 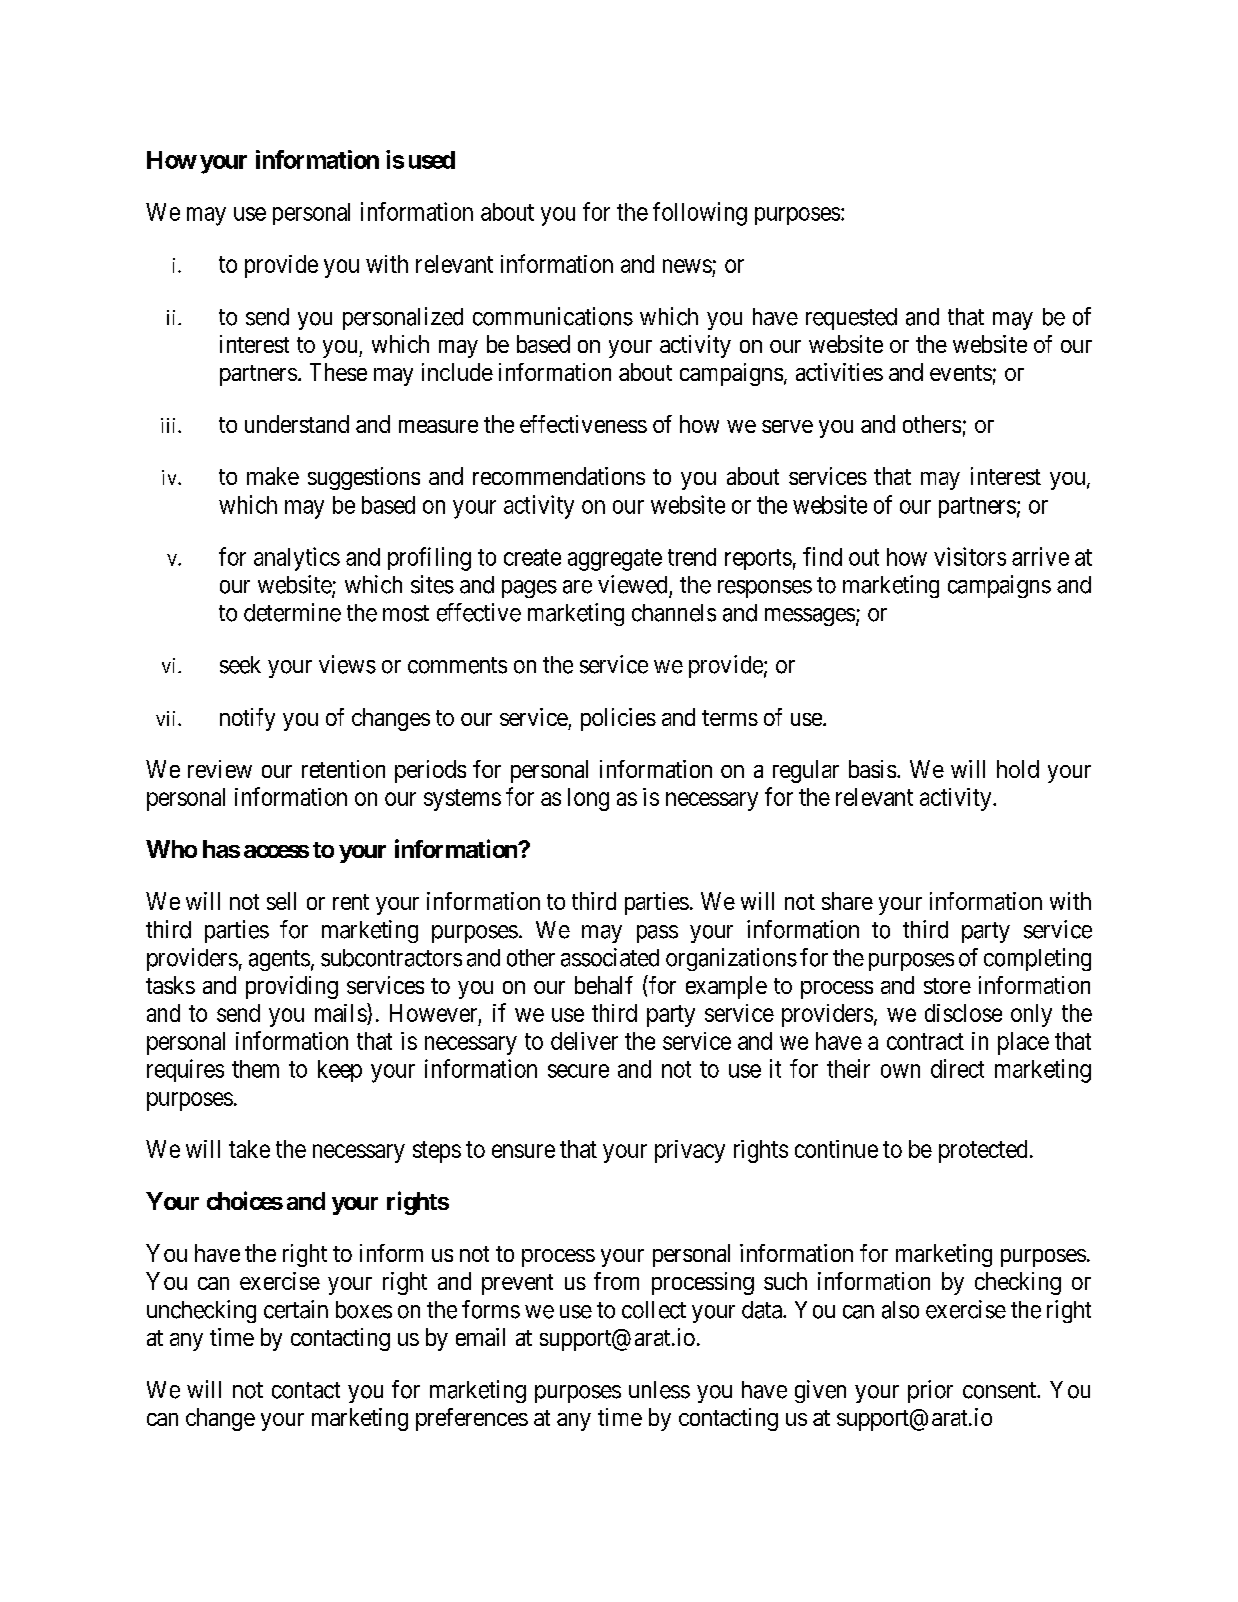 What do you see at coordinates (872, 769) in the screenshot?
I see `basis` at bounding box center [872, 769].
